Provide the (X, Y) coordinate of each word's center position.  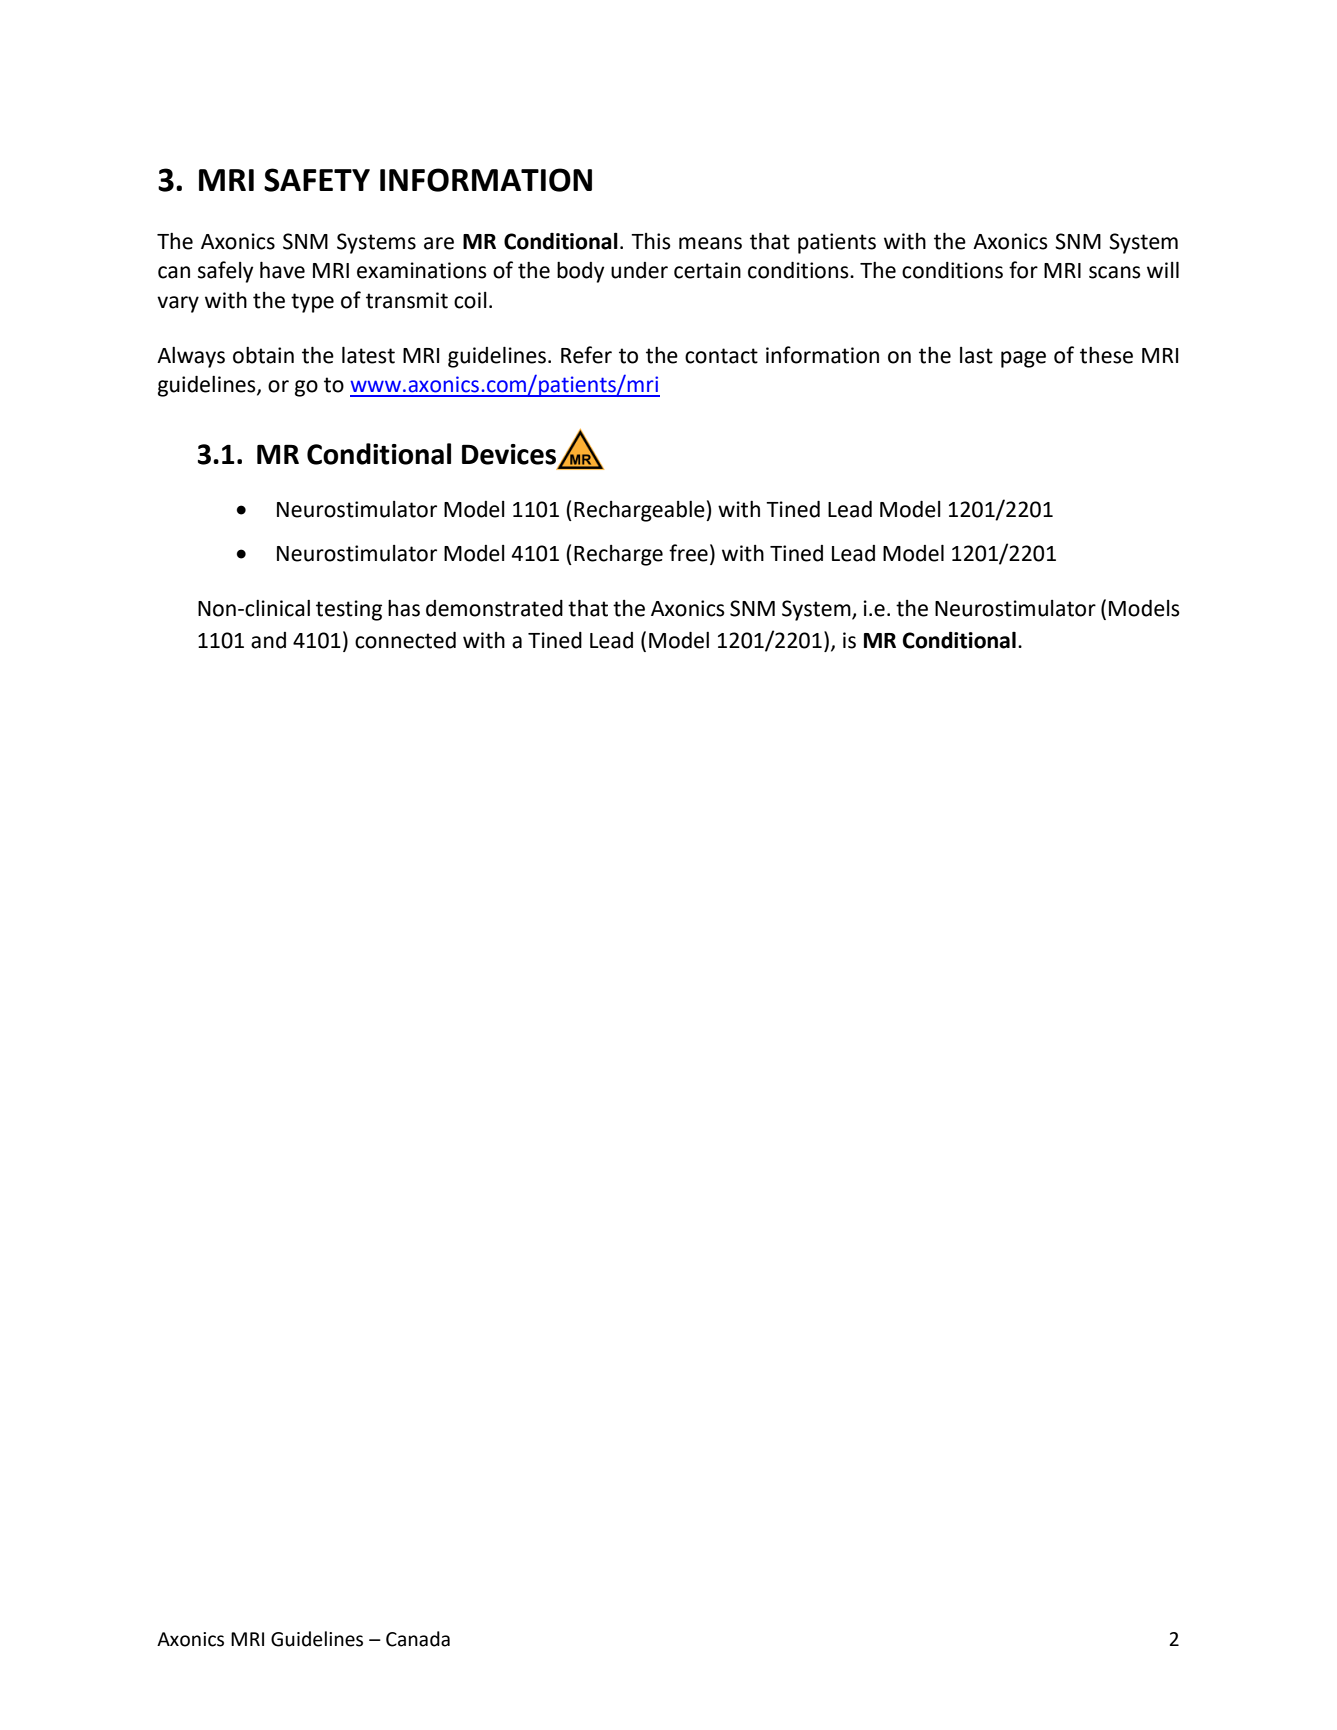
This (651, 241)
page (1023, 359)
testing (349, 610)
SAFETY (317, 180)
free (688, 553)
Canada (418, 1639)
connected (405, 640)
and (268, 640)
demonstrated (494, 608)
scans (1115, 272)
